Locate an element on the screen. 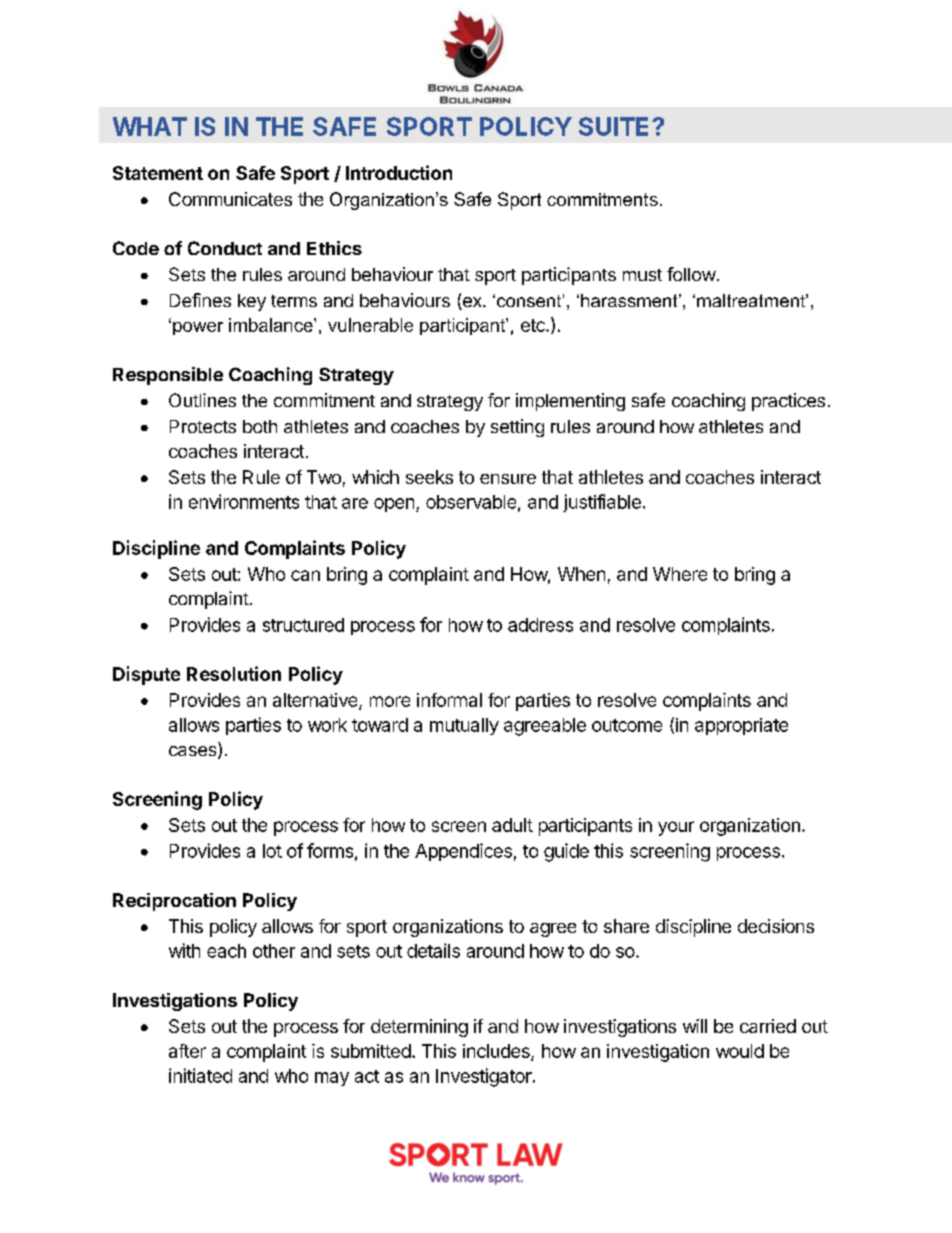 Image resolution: width=952 pixels, height=1233 pixels. Where is located at coordinates (680, 574).
